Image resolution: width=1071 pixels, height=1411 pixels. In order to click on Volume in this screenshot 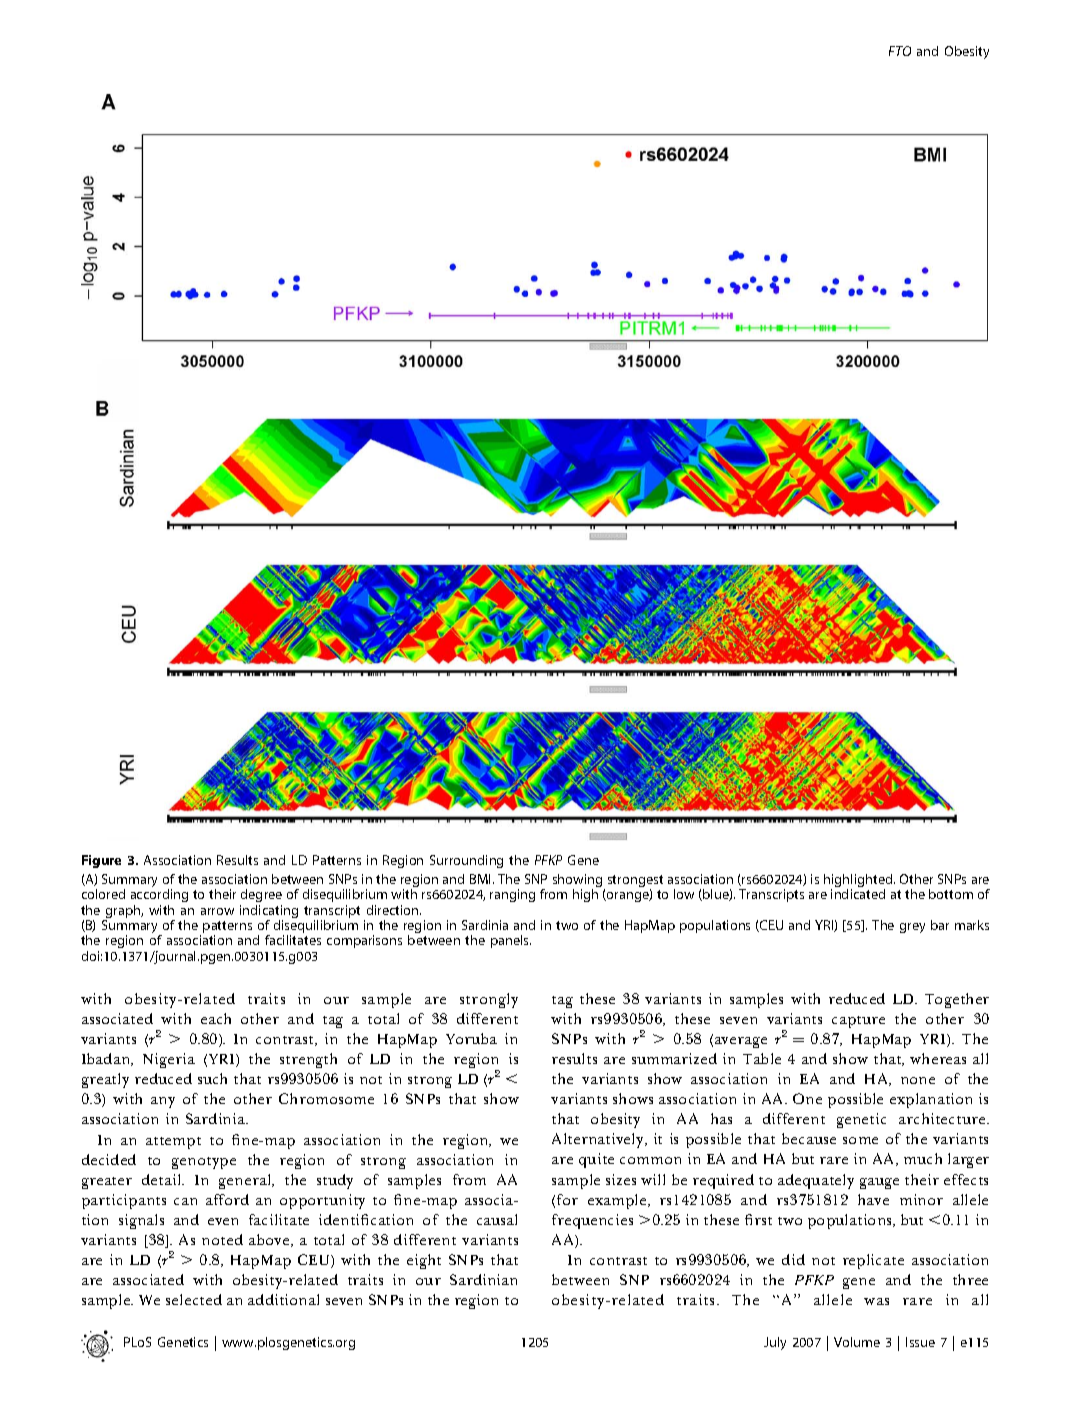, I will do `click(857, 1342)`.
